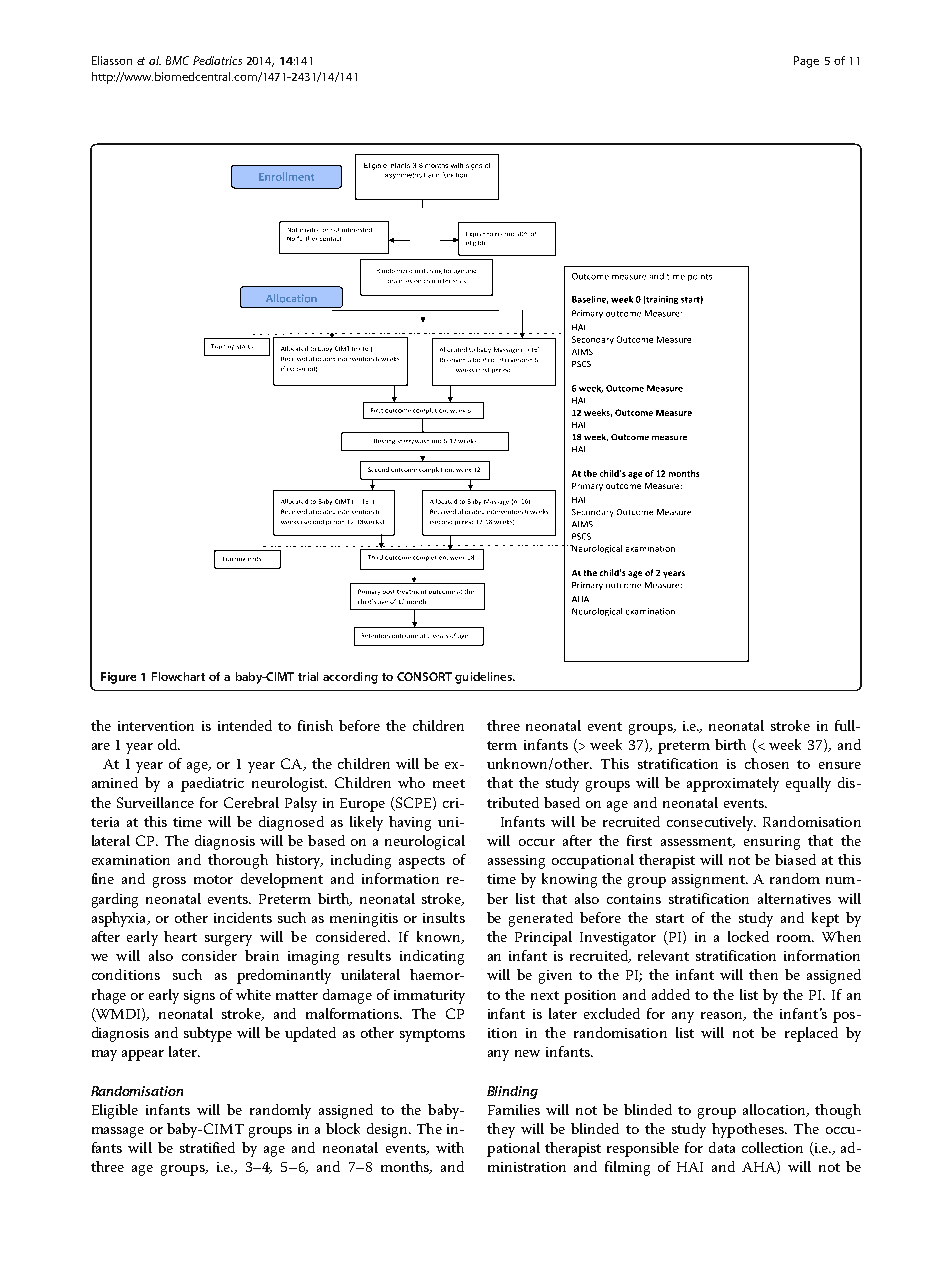 The image size is (952, 1270). What do you see at coordinates (424, 676) in the screenshot?
I see `CONSORT` at bounding box center [424, 676].
